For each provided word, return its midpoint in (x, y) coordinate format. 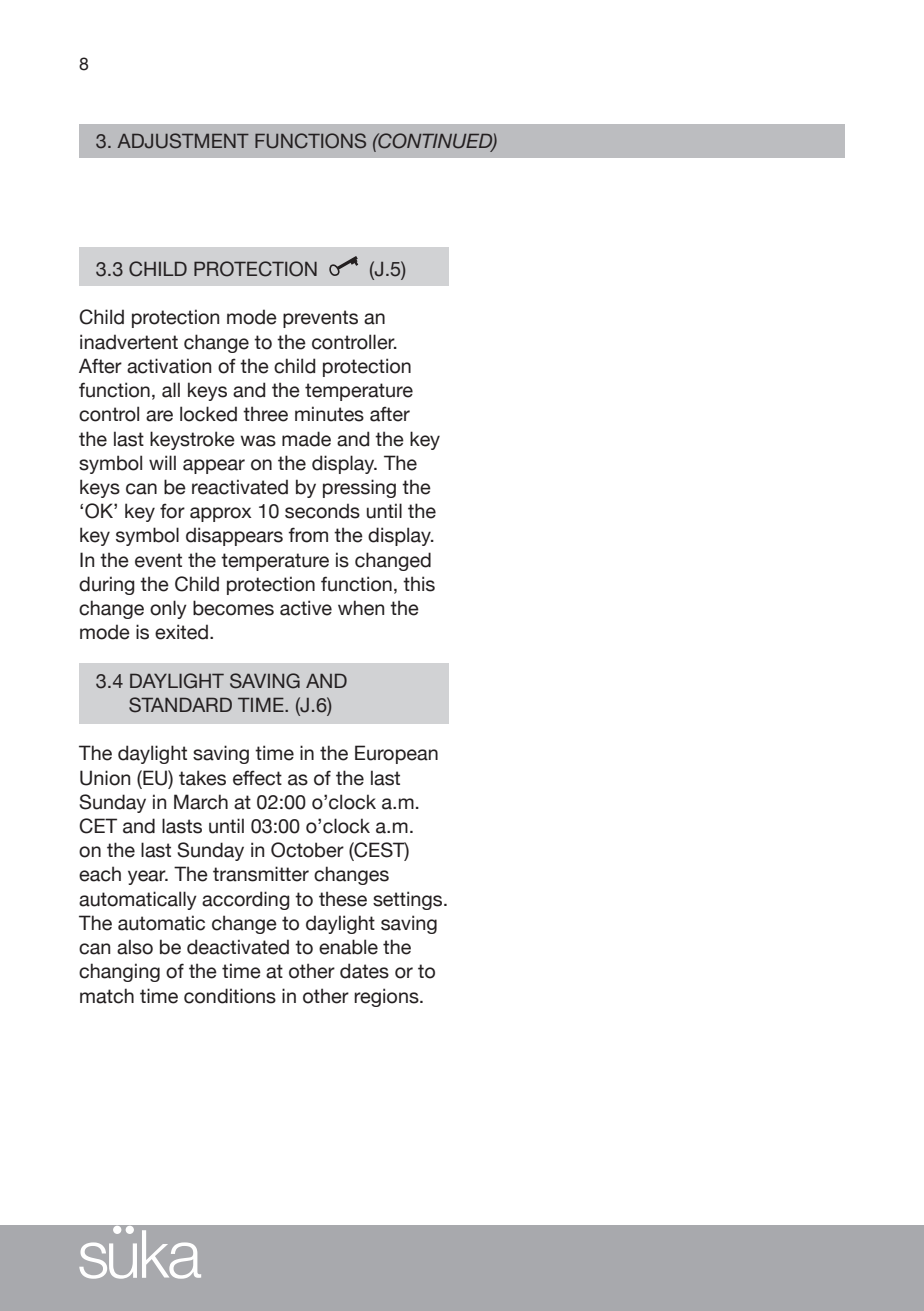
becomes (233, 608)
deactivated (238, 947)
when (361, 608)
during (107, 585)
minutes (329, 414)
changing (119, 972)
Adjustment (183, 141)
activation (169, 366)
